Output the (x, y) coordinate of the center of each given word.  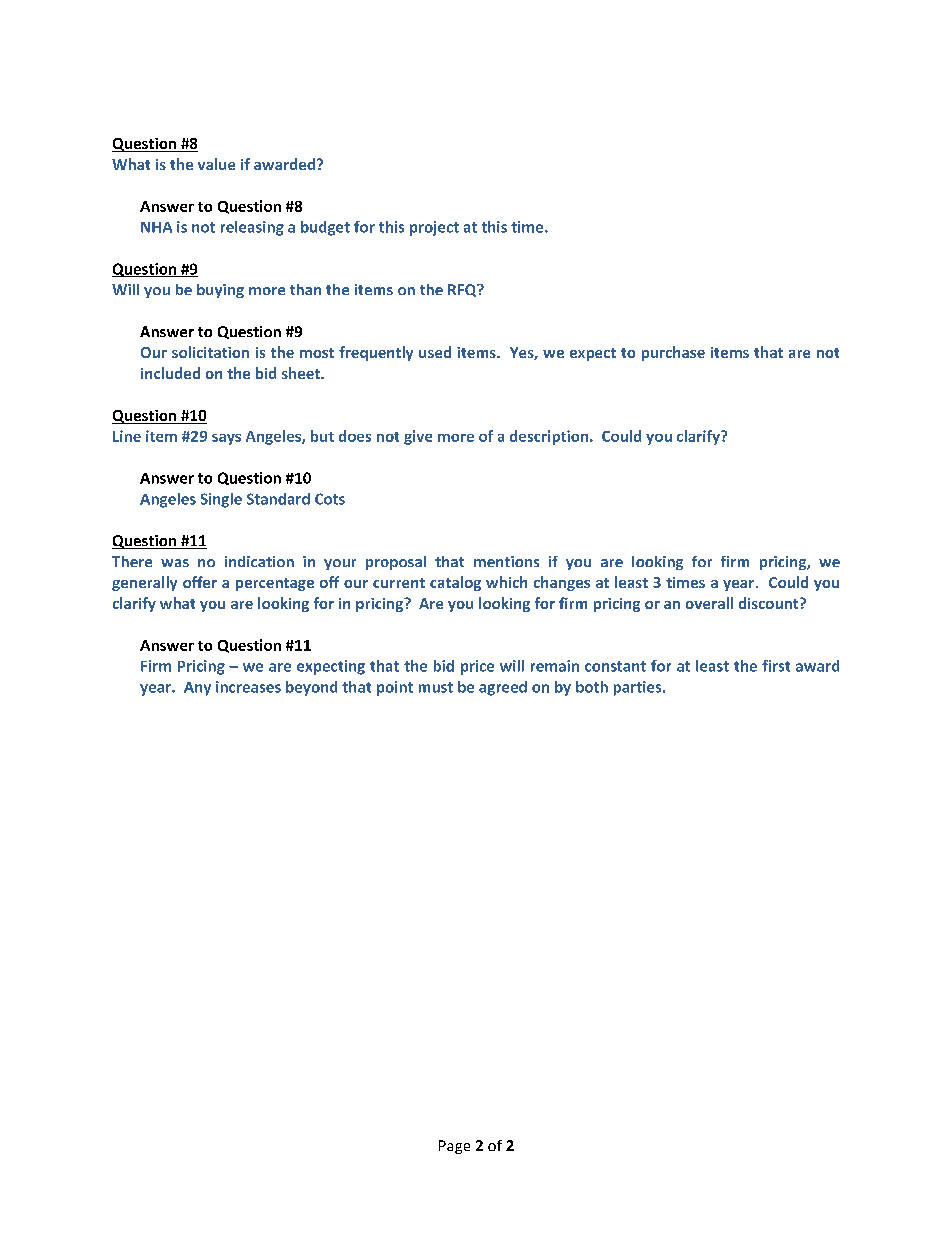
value (216, 164)
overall (709, 603)
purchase (673, 353)
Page (454, 1147)
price (477, 667)
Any (197, 689)
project (434, 228)
